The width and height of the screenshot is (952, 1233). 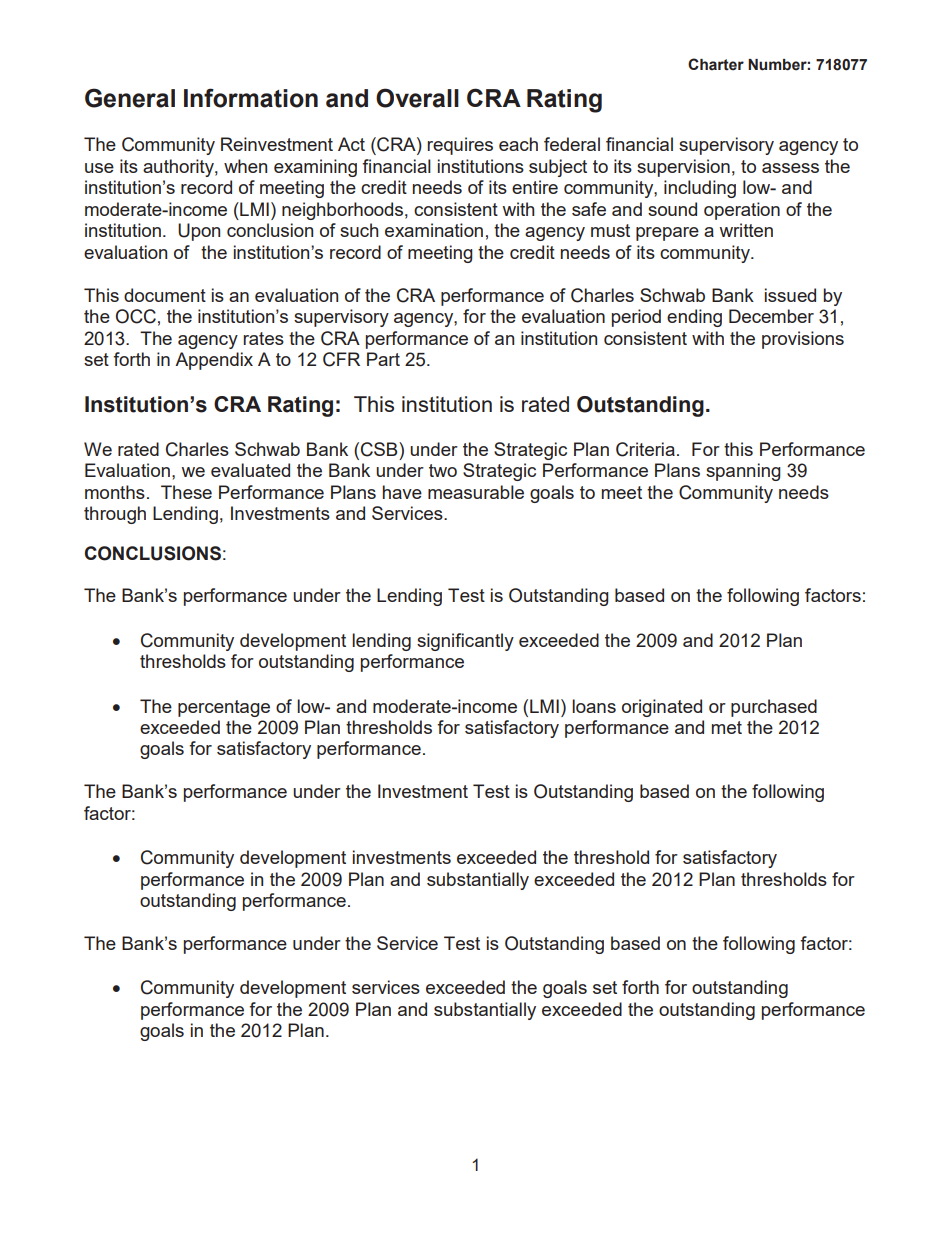 I want to click on Charter, so click(x=716, y=64).
